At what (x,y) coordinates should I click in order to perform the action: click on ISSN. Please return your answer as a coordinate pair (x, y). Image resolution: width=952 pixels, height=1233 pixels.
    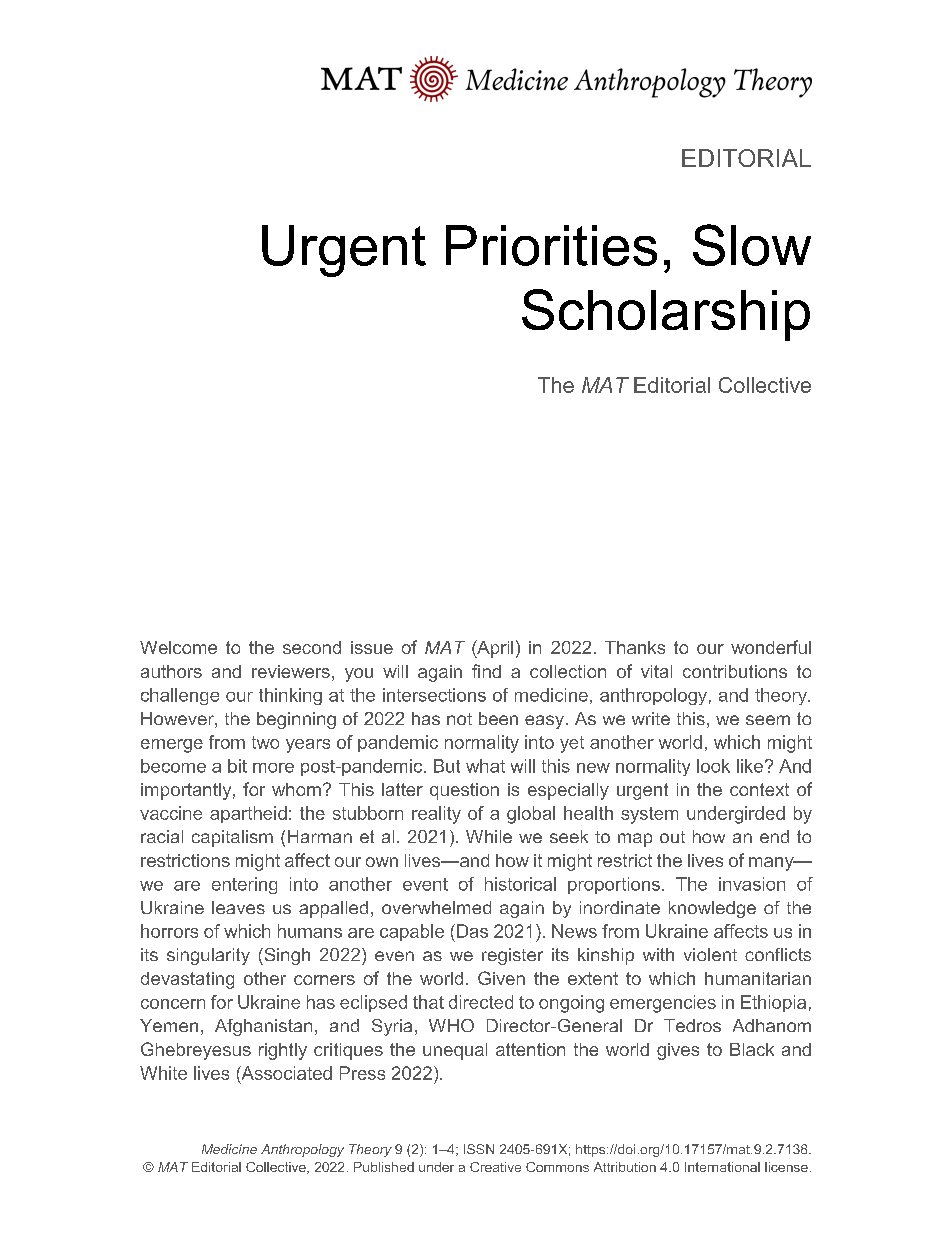
    Looking at the image, I should click on (479, 1149).
